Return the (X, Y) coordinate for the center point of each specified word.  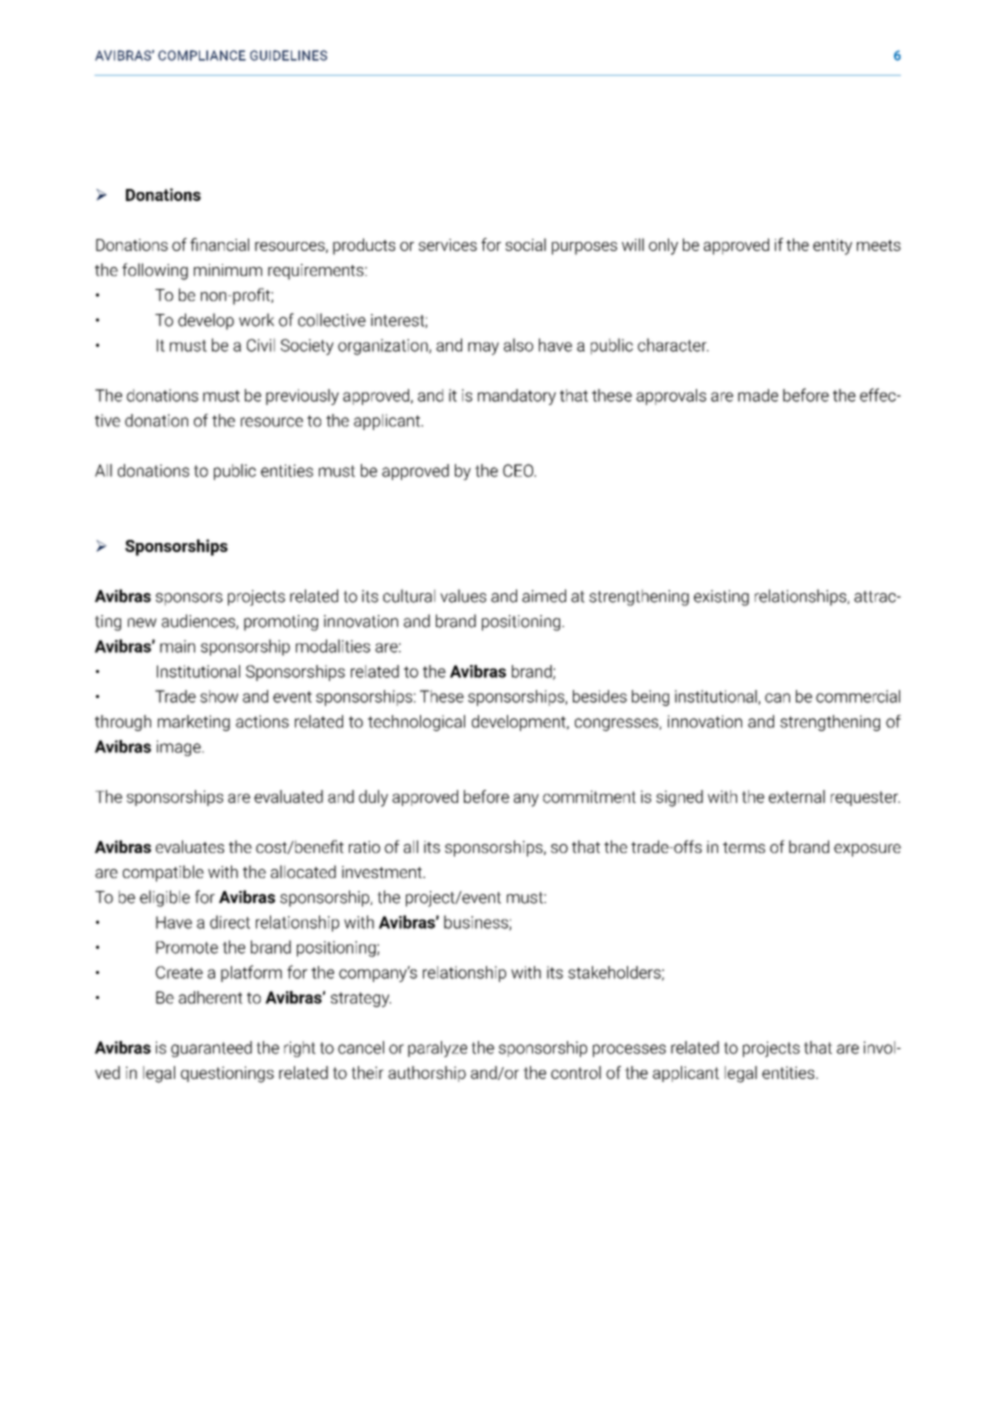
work (256, 320)
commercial (858, 696)
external (797, 796)
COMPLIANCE (202, 55)
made (758, 395)
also (518, 345)
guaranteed (211, 1049)
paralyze (437, 1049)
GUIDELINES (288, 55)
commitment (589, 796)
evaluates (190, 846)
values (463, 596)
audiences (199, 622)
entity (832, 247)
